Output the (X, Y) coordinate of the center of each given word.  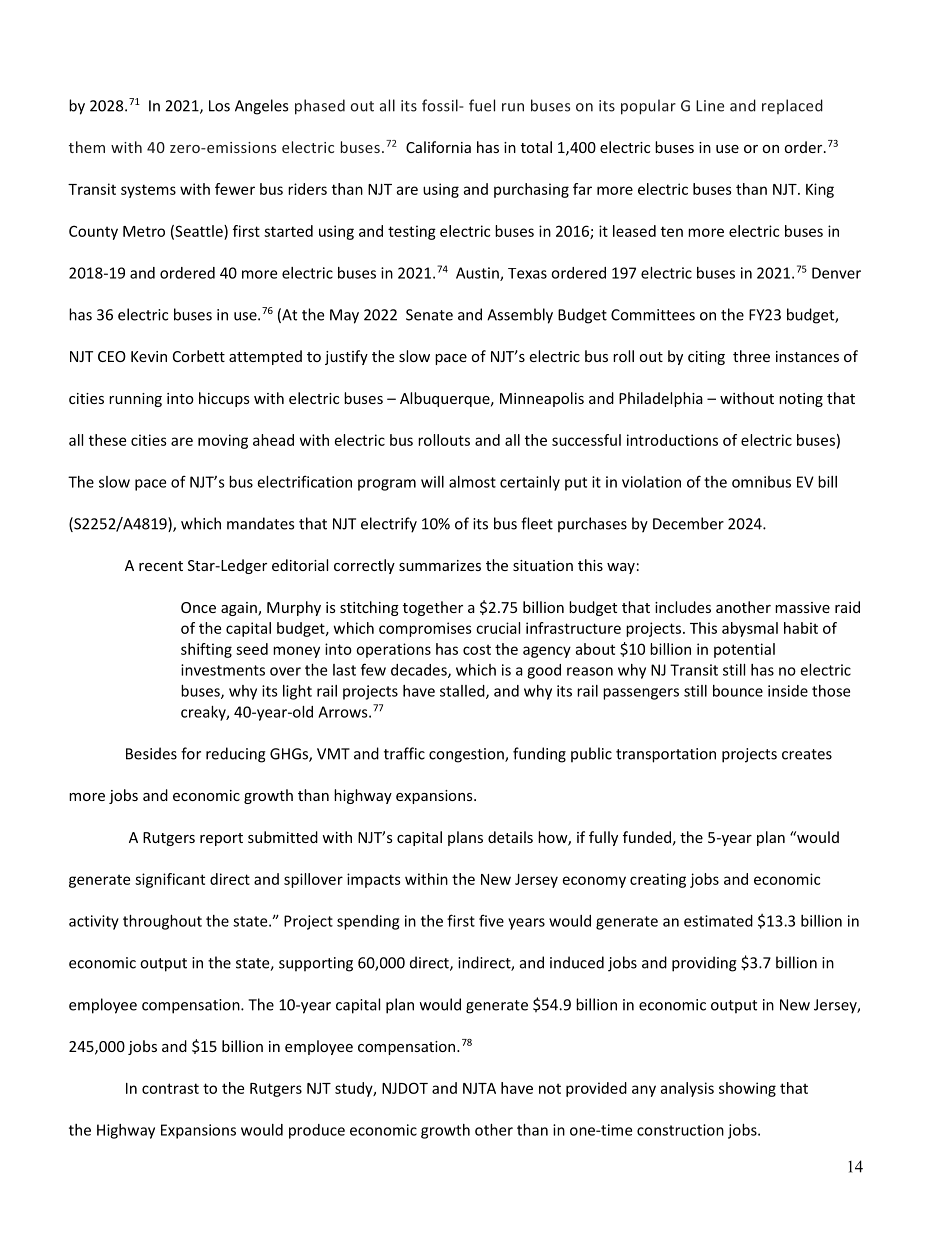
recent (161, 566)
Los (219, 106)
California (438, 147)
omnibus (761, 482)
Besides (151, 753)
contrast (170, 1088)
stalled (463, 692)
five (491, 920)
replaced (792, 106)
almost (472, 482)
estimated (718, 921)
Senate (429, 315)
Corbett (199, 356)
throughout (162, 922)
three (751, 356)
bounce (738, 691)
